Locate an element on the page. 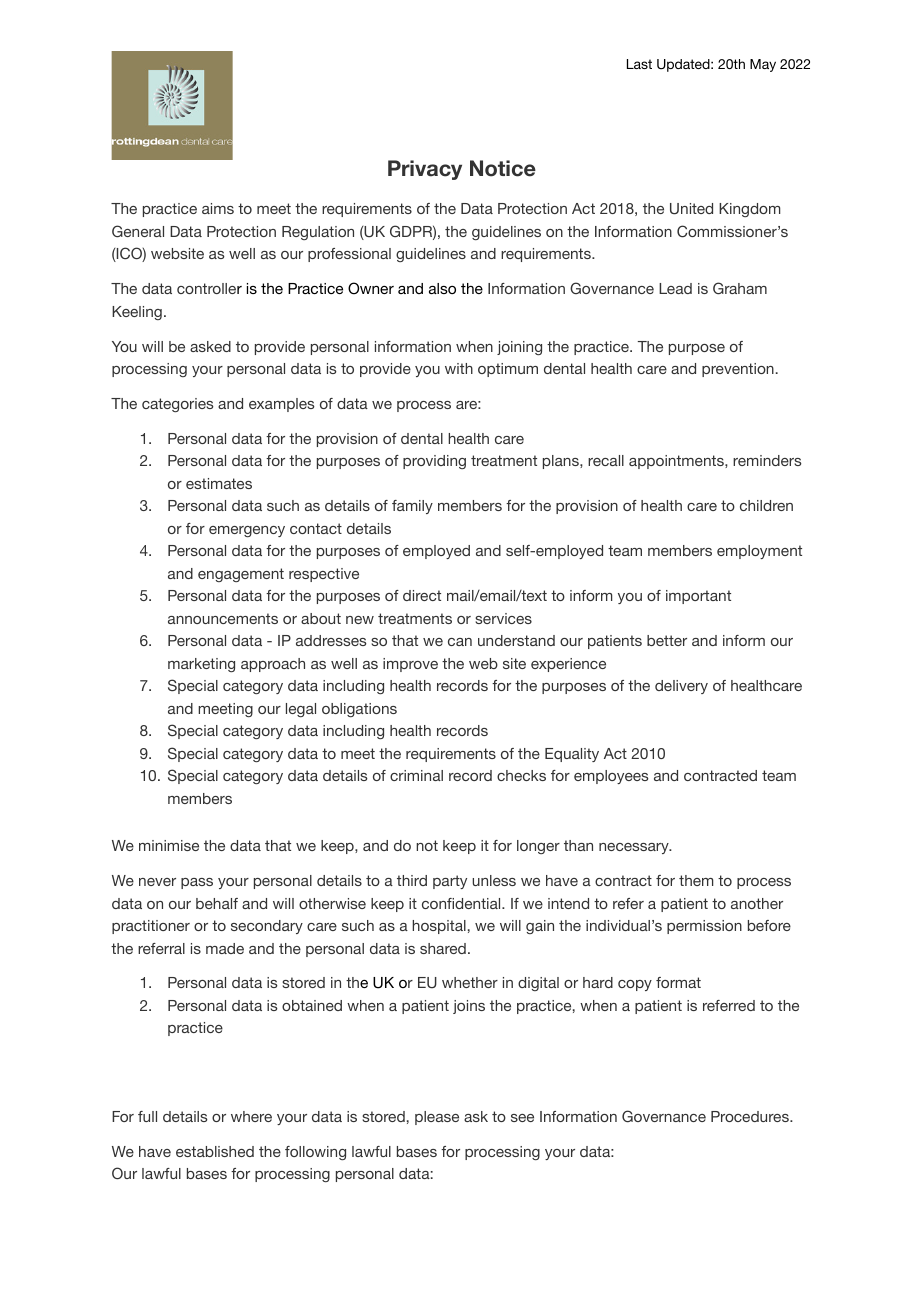  Last is located at coordinates (639, 64).
